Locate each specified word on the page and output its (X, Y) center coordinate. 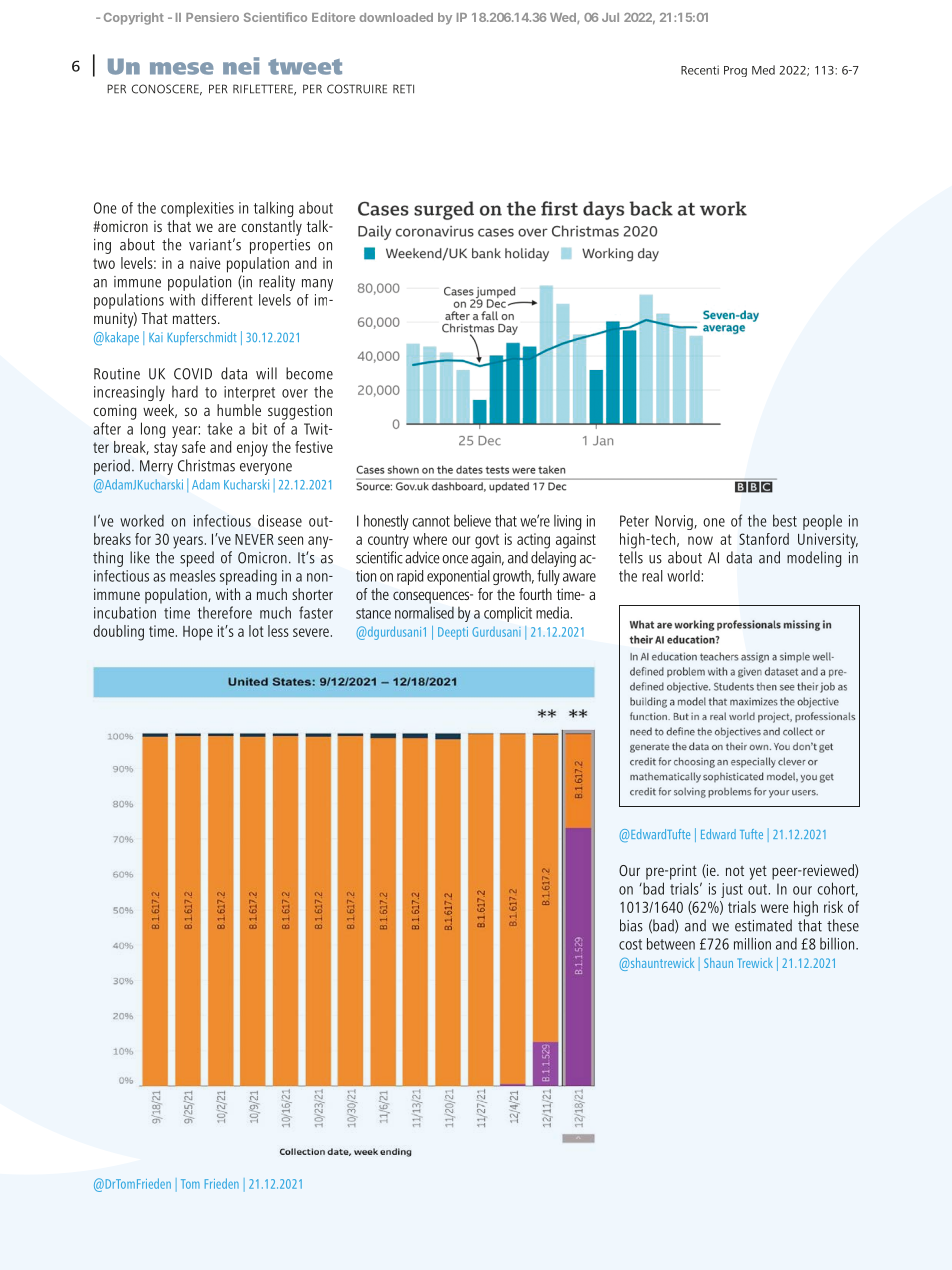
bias (631, 925)
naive (205, 263)
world (684, 576)
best (785, 520)
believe (472, 520)
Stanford (764, 539)
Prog (735, 71)
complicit (508, 614)
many (317, 285)
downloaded (396, 17)
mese (182, 68)
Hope (198, 633)
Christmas (206, 465)
